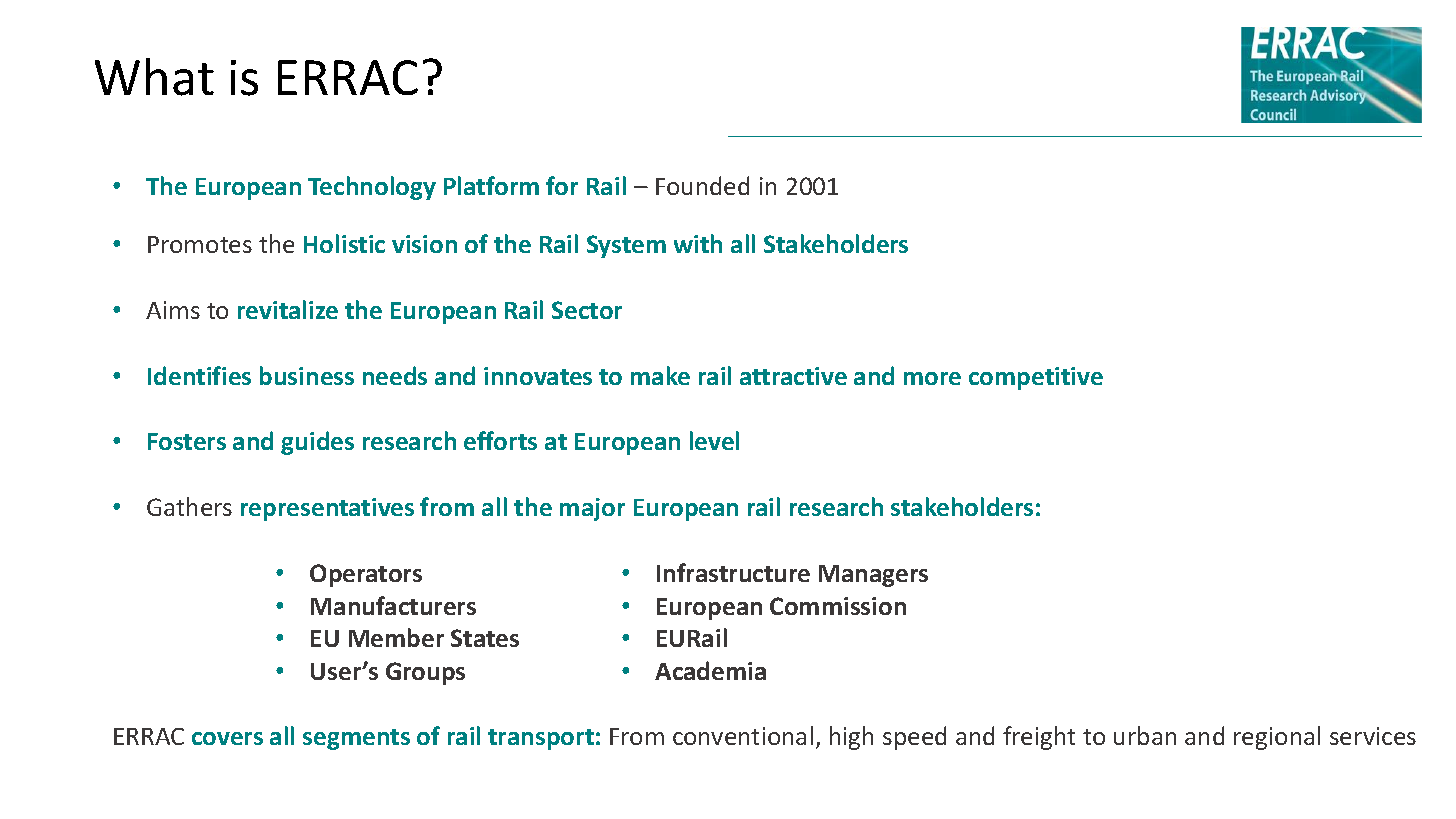 Image resolution: width=1456 pixels, height=819 pixels. Describe the element at coordinates (702, 185) in the screenshot. I see `Founded` at that location.
